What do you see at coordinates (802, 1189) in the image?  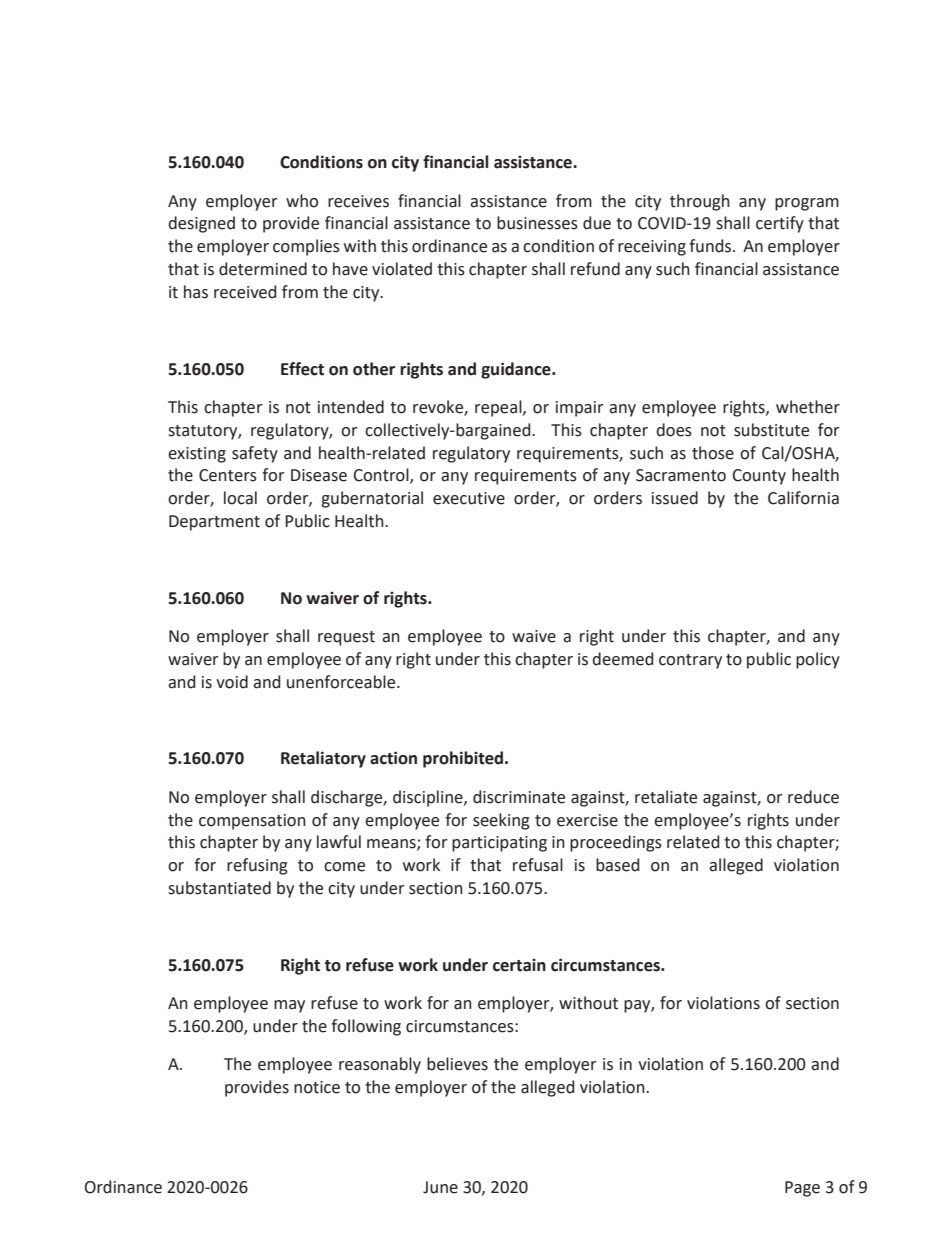 I see `Page` at bounding box center [802, 1189].
